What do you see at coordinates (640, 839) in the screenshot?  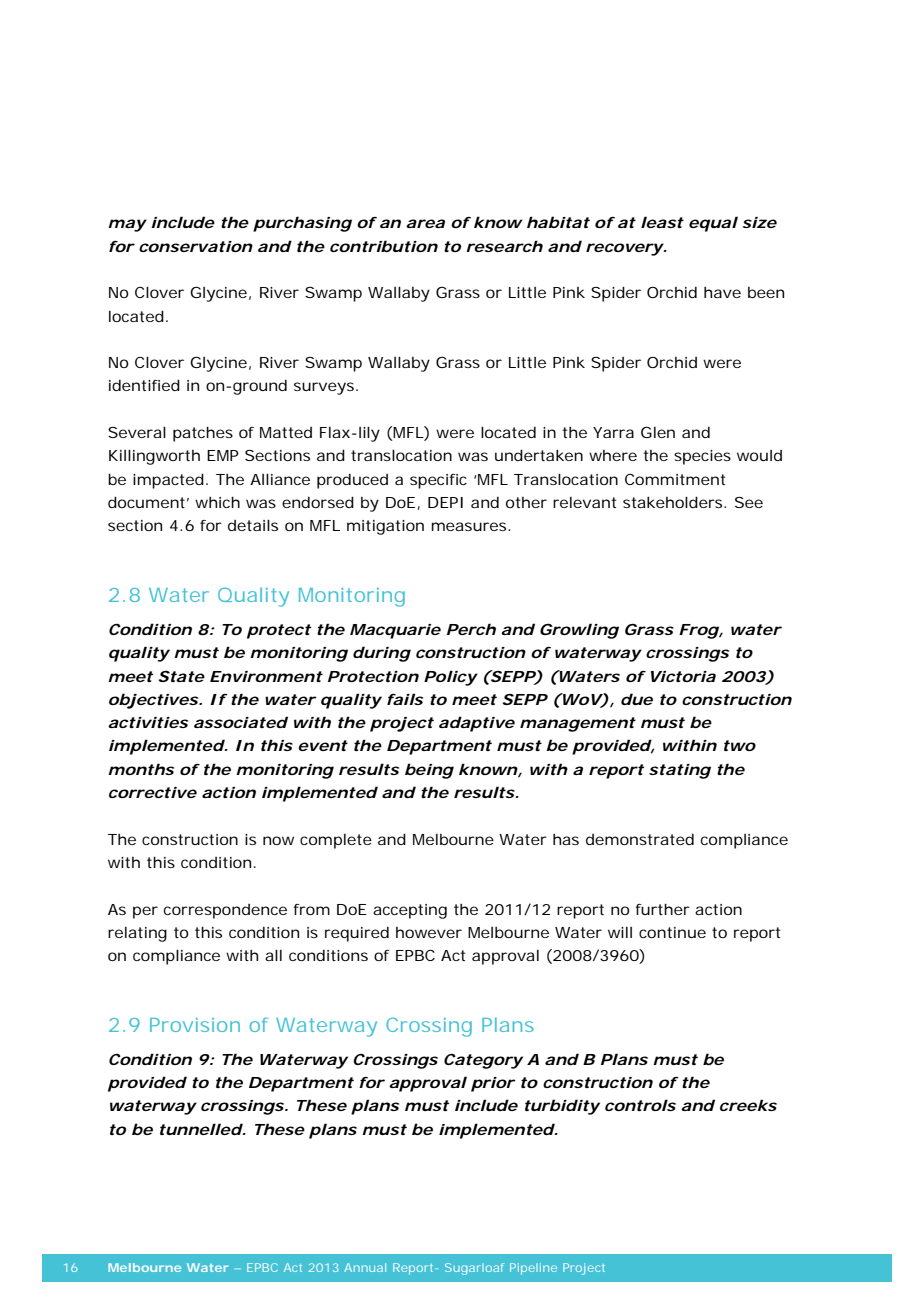 I see `demonstrated` at bounding box center [640, 839].
